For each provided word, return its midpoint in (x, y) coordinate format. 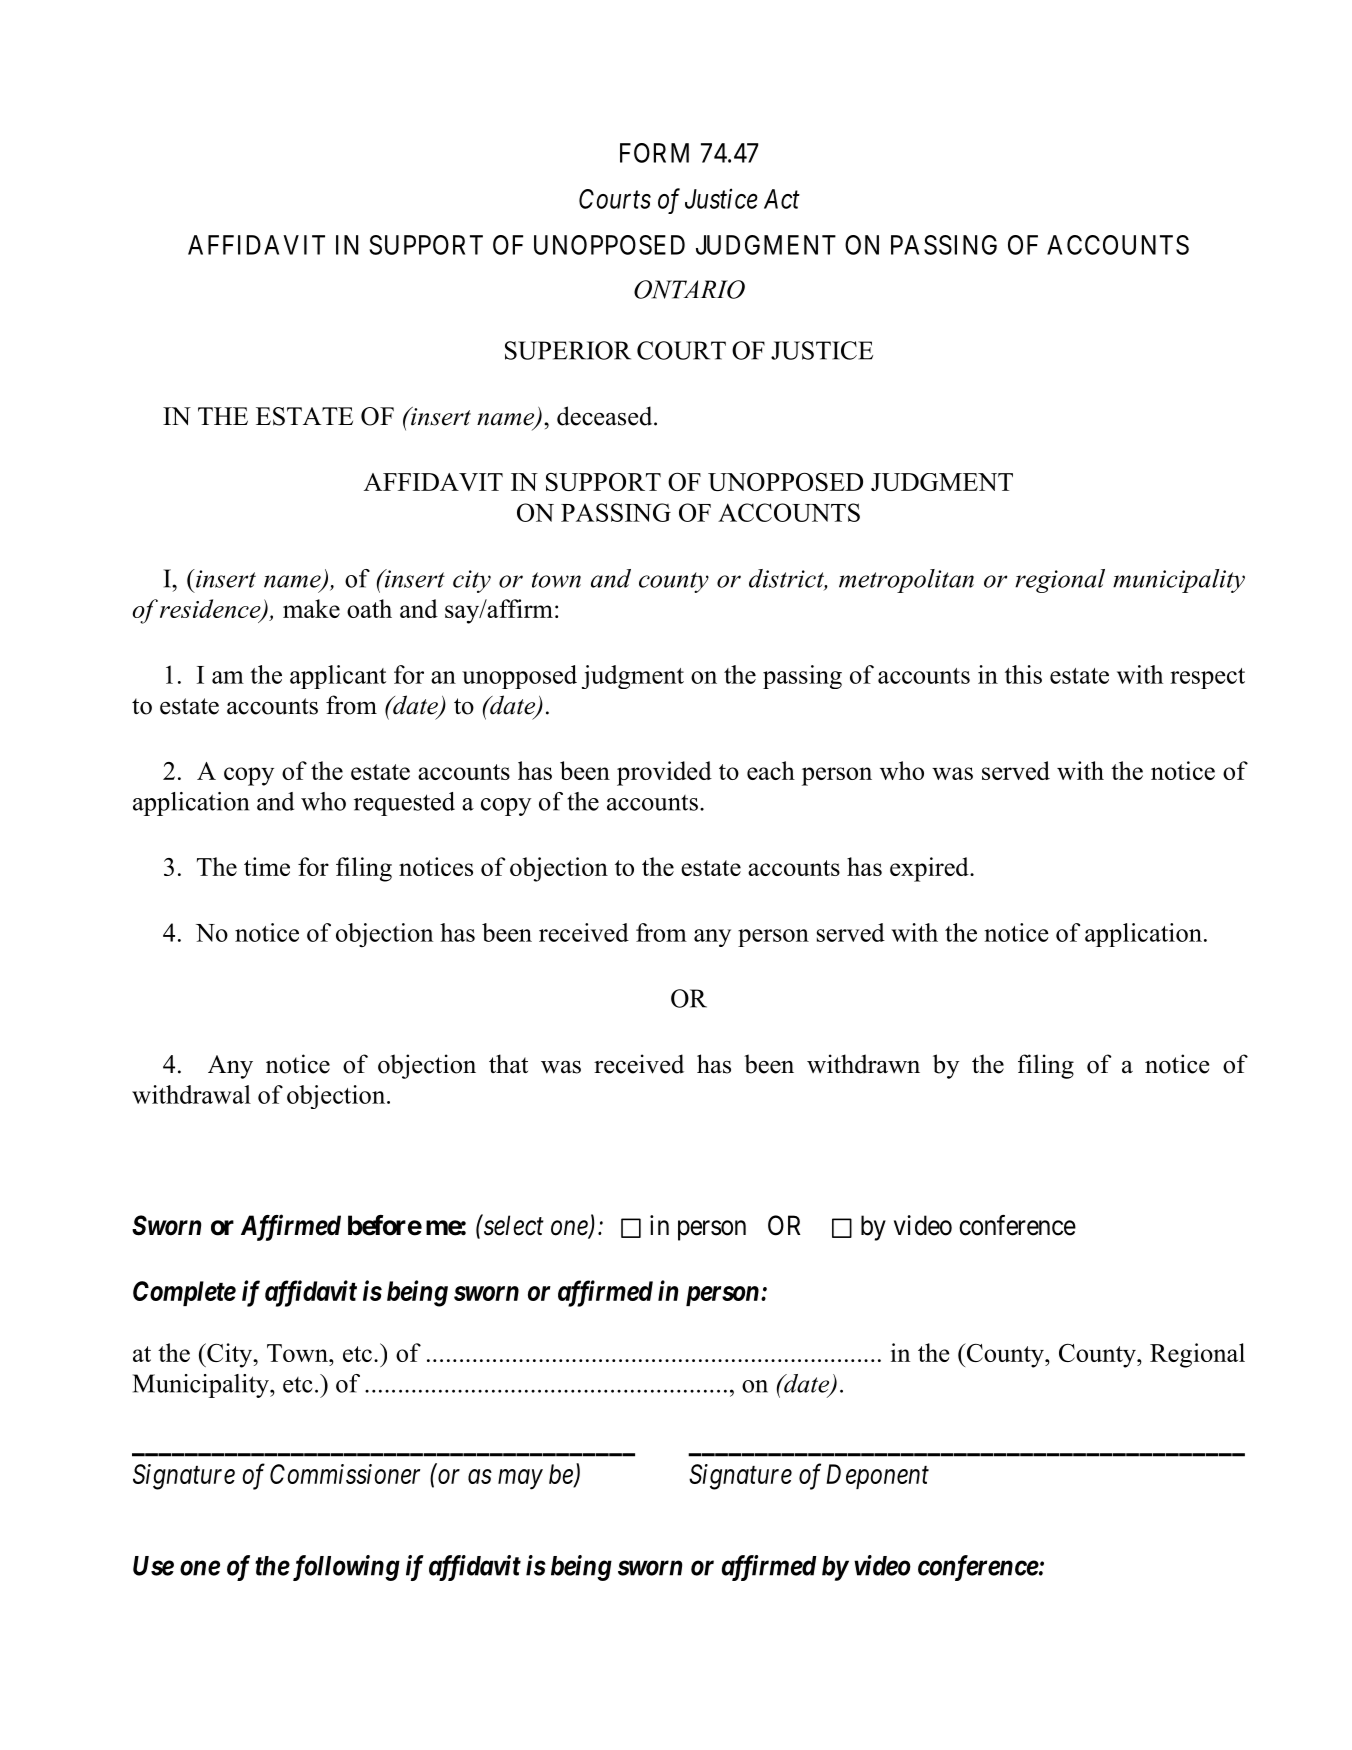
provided (664, 773)
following (344, 1568)
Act (782, 199)
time (267, 866)
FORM (654, 153)
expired (930, 869)
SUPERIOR (568, 350)
